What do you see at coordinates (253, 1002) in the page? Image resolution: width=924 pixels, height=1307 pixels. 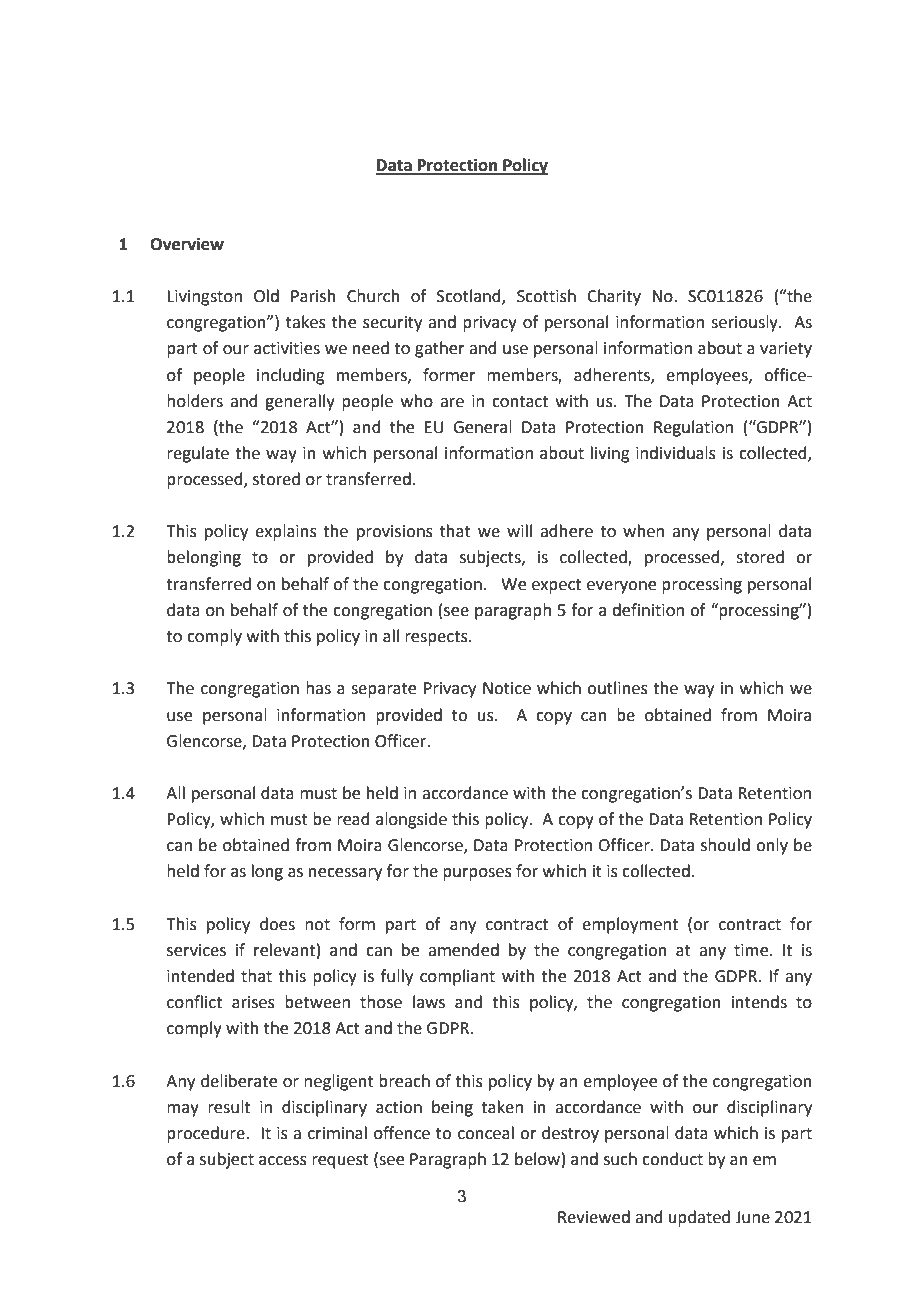 I see `arises` at bounding box center [253, 1002].
